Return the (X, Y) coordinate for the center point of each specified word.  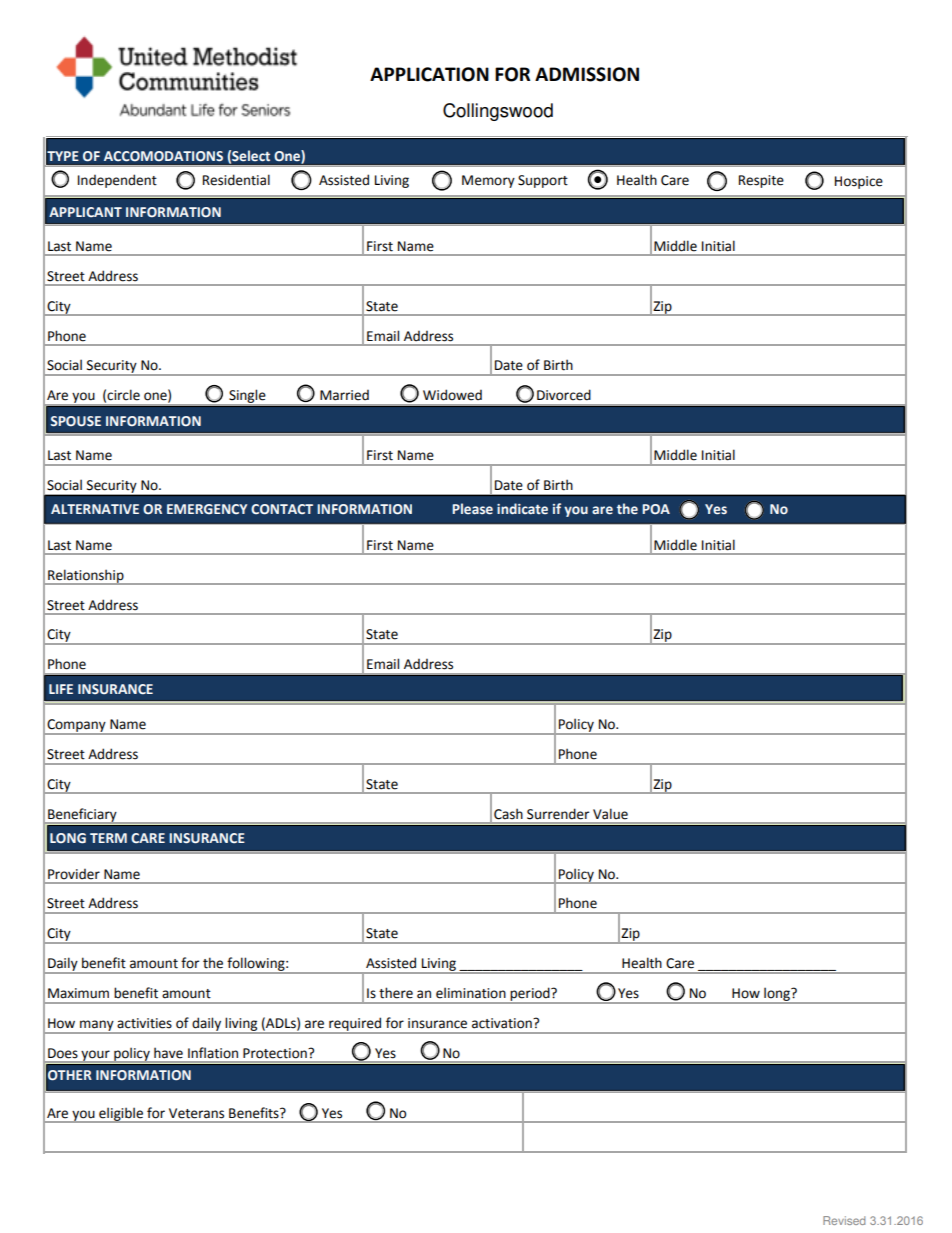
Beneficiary (82, 816)
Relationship (86, 577)
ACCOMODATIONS (163, 156)
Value (610, 814)
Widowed (452, 395)
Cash (508, 814)
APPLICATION (429, 74)
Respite (761, 181)
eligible (121, 1115)
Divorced (564, 395)
